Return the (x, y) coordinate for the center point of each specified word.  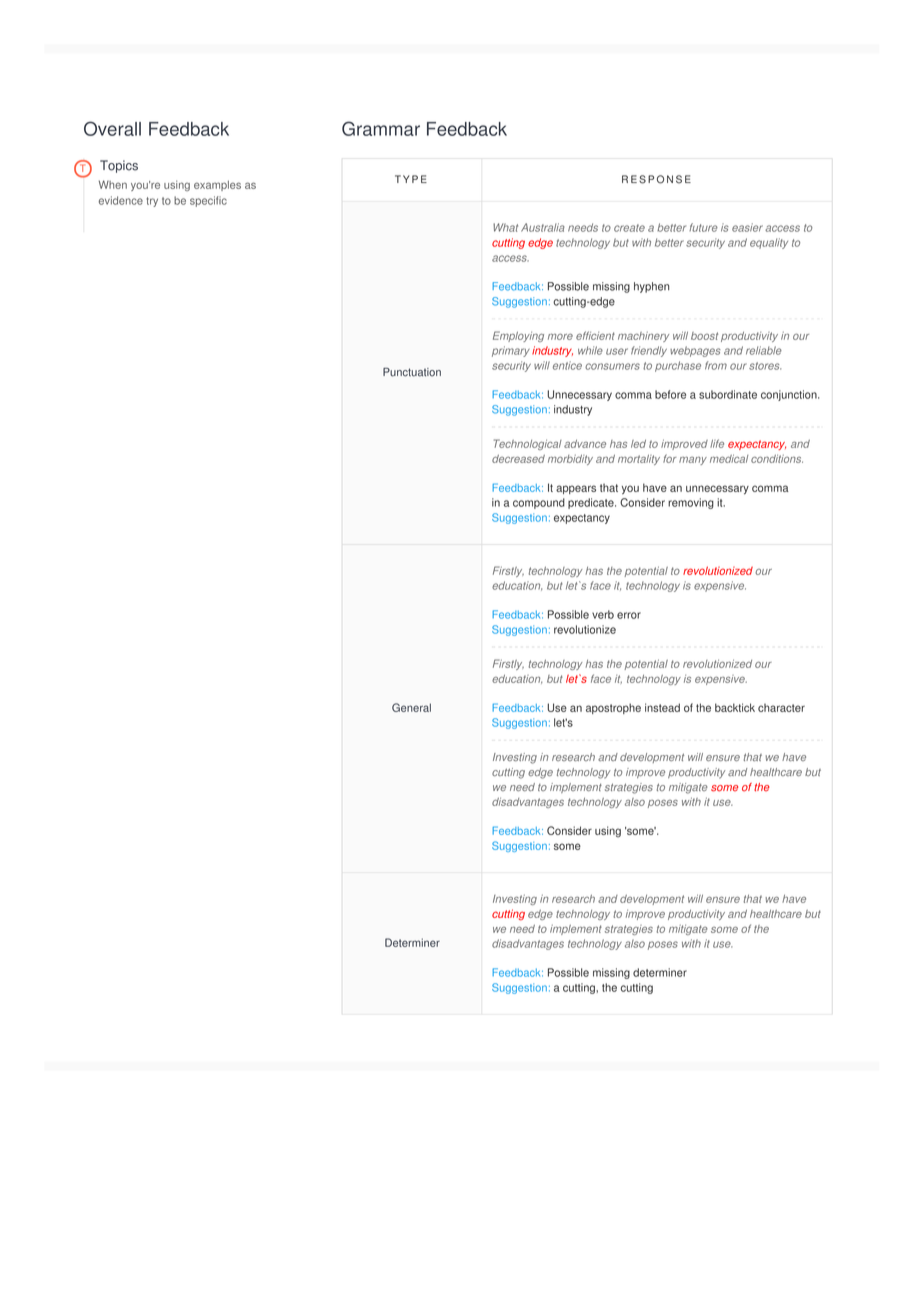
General (411, 707)
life (717, 443)
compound (539, 503)
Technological (528, 444)
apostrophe (613, 708)
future (703, 227)
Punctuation (412, 372)
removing (691, 503)
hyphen (651, 287)
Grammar (381, 128)
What (505, 227)
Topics (119, 166)
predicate (592, 503)
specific (208, 201)
